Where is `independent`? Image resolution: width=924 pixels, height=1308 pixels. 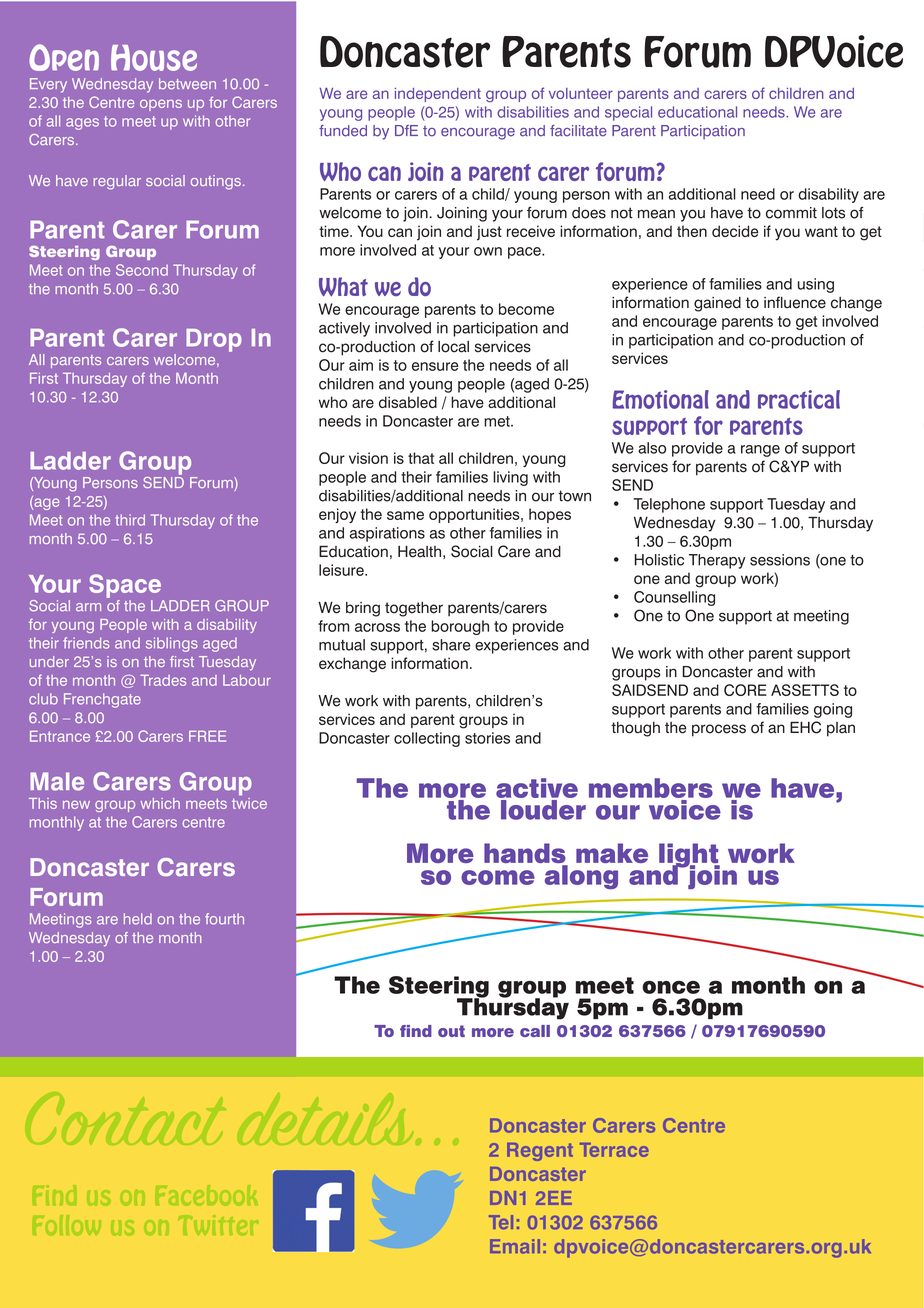
independent is located at coordinates (438, 95).
